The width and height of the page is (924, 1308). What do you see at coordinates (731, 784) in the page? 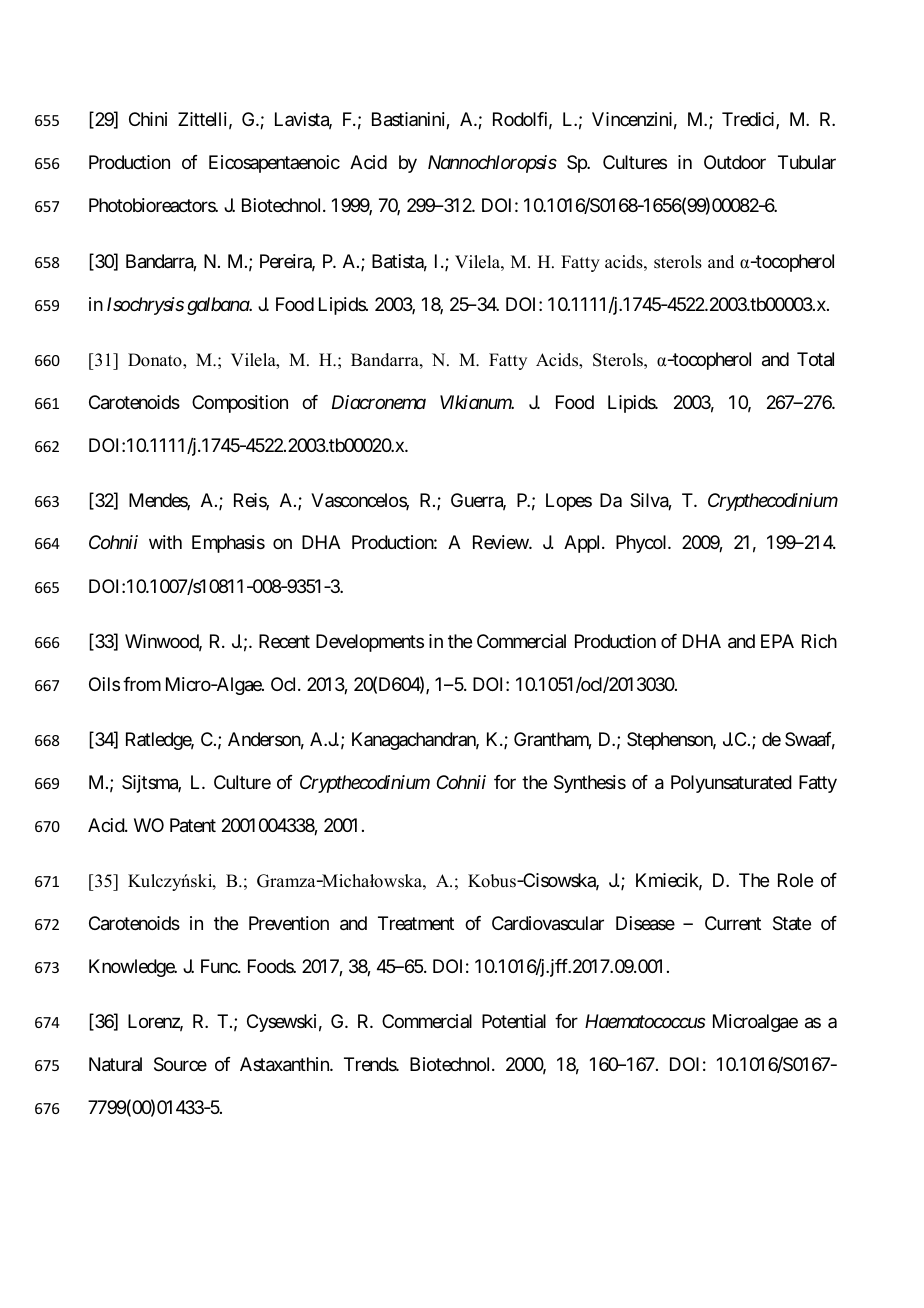
I see `Polyunsaturated` at bounding box center [731, 784].
